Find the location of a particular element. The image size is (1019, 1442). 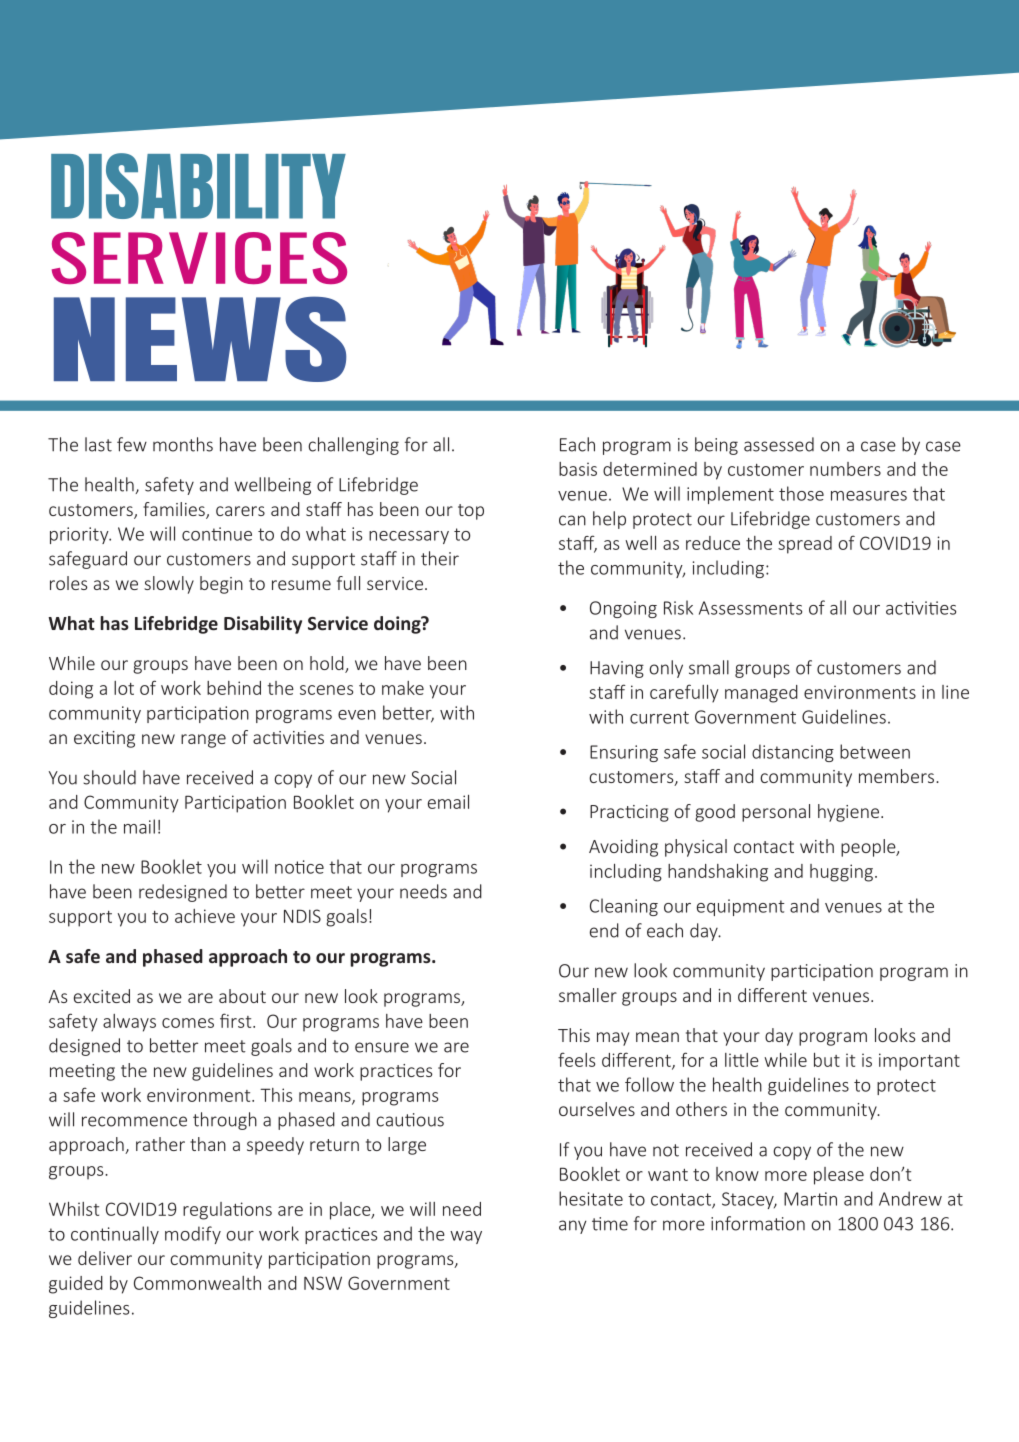

Practicing is located at coordinates (629, 813).
